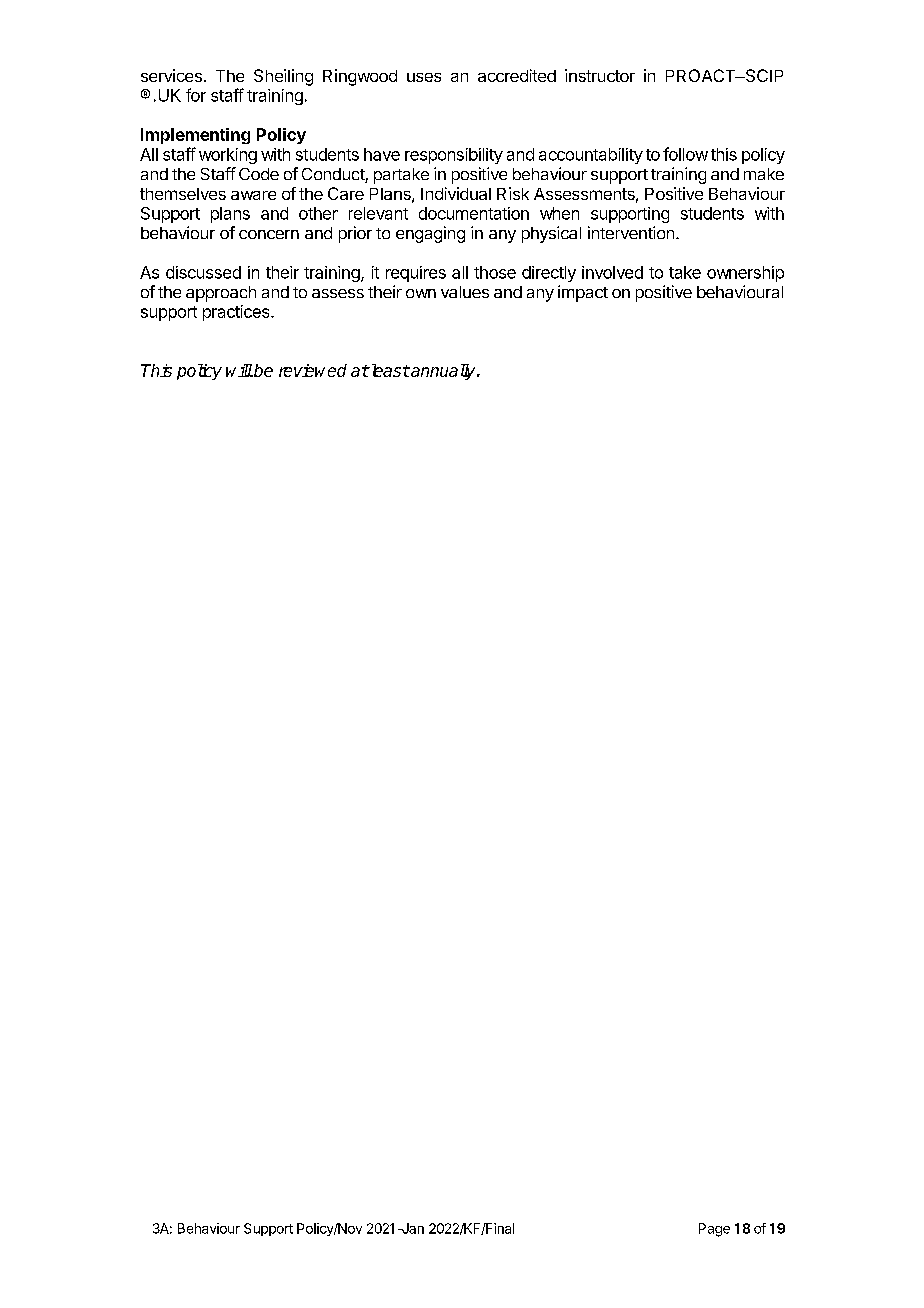 The image size is (924, 1308). What do you see at coordinates (549, 274) in the document?
I see `directly` at bounding box center [549, 274].
